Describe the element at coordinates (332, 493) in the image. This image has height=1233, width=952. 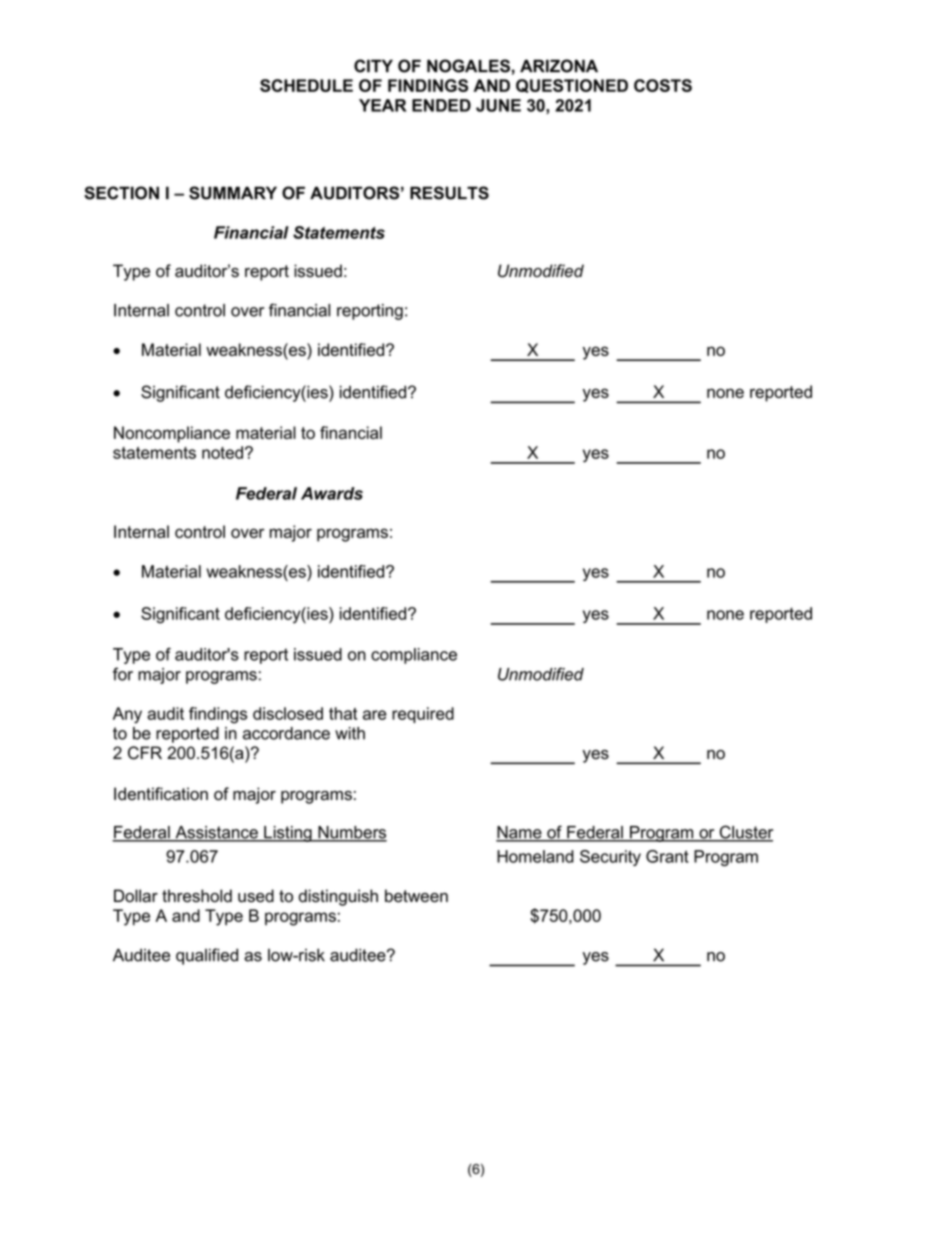
I see `Awards` at that location.
